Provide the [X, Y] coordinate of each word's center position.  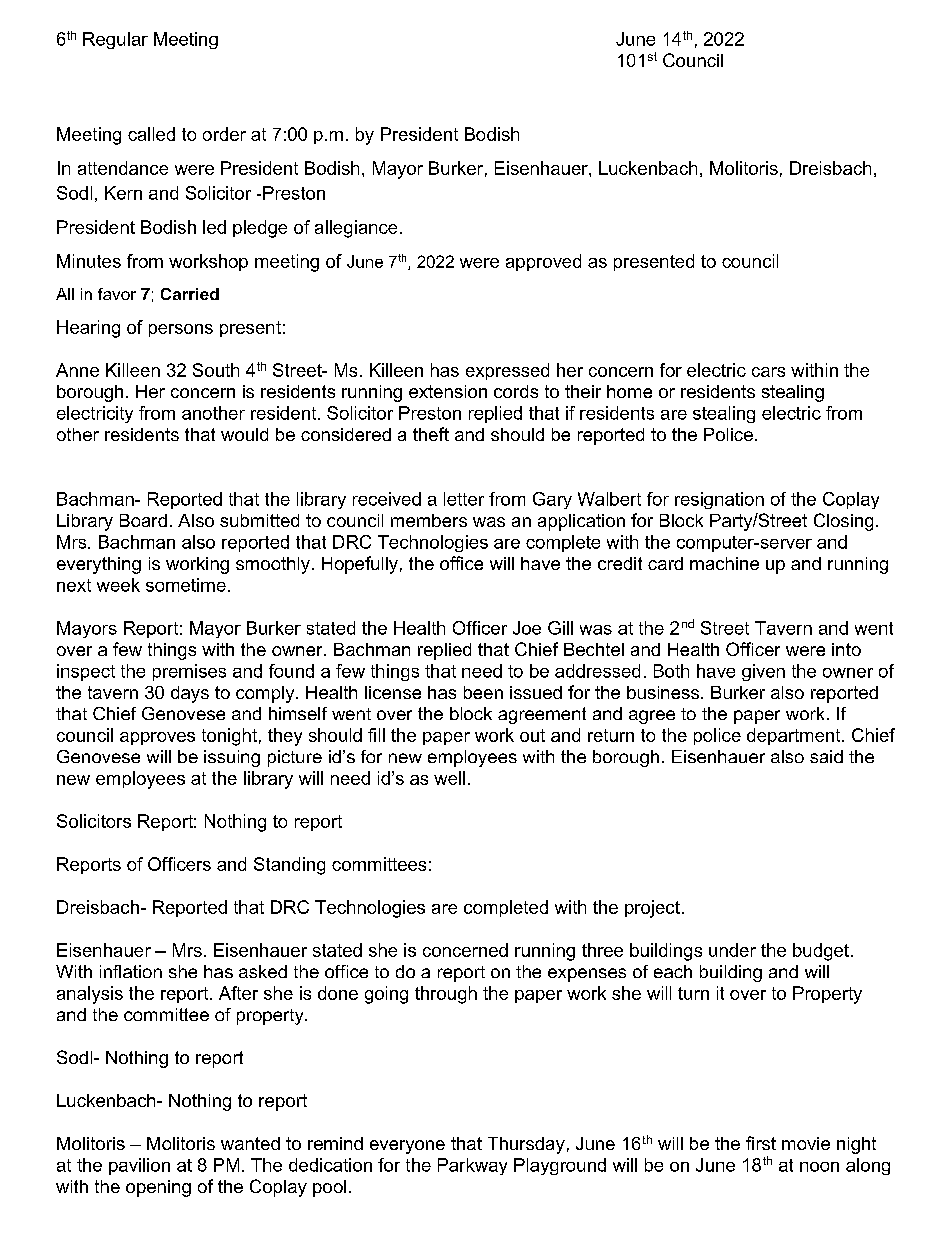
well [449, 778]
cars [768, 372]
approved [543, 262]
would [244, 434]
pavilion [139, 1166]
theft [431, 434]
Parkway [472, 1166]
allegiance [356, 229]
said [826, 756]
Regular [115, 40]
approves [157, 738]
